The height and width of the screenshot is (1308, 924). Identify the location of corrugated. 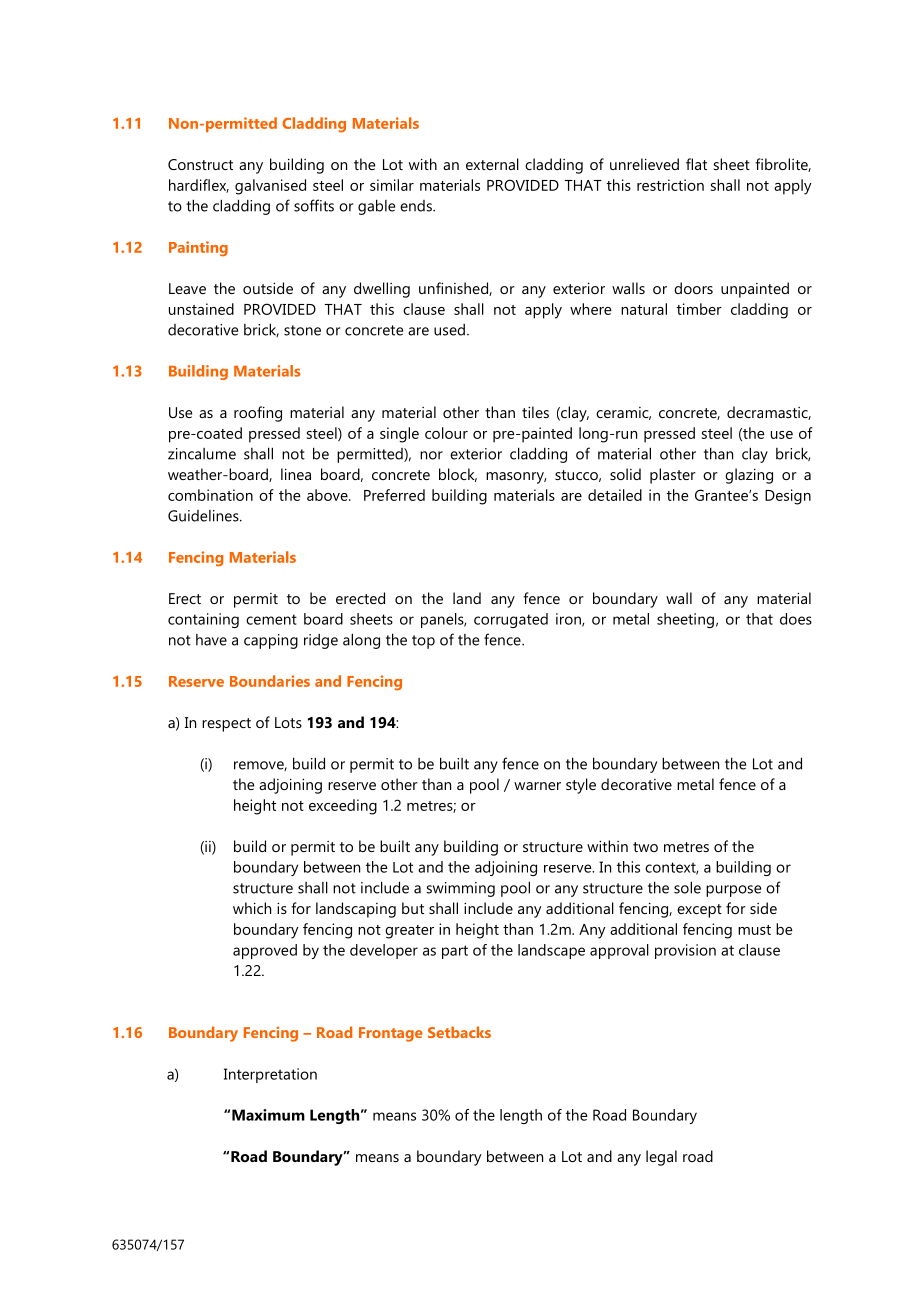
(511, 620).
